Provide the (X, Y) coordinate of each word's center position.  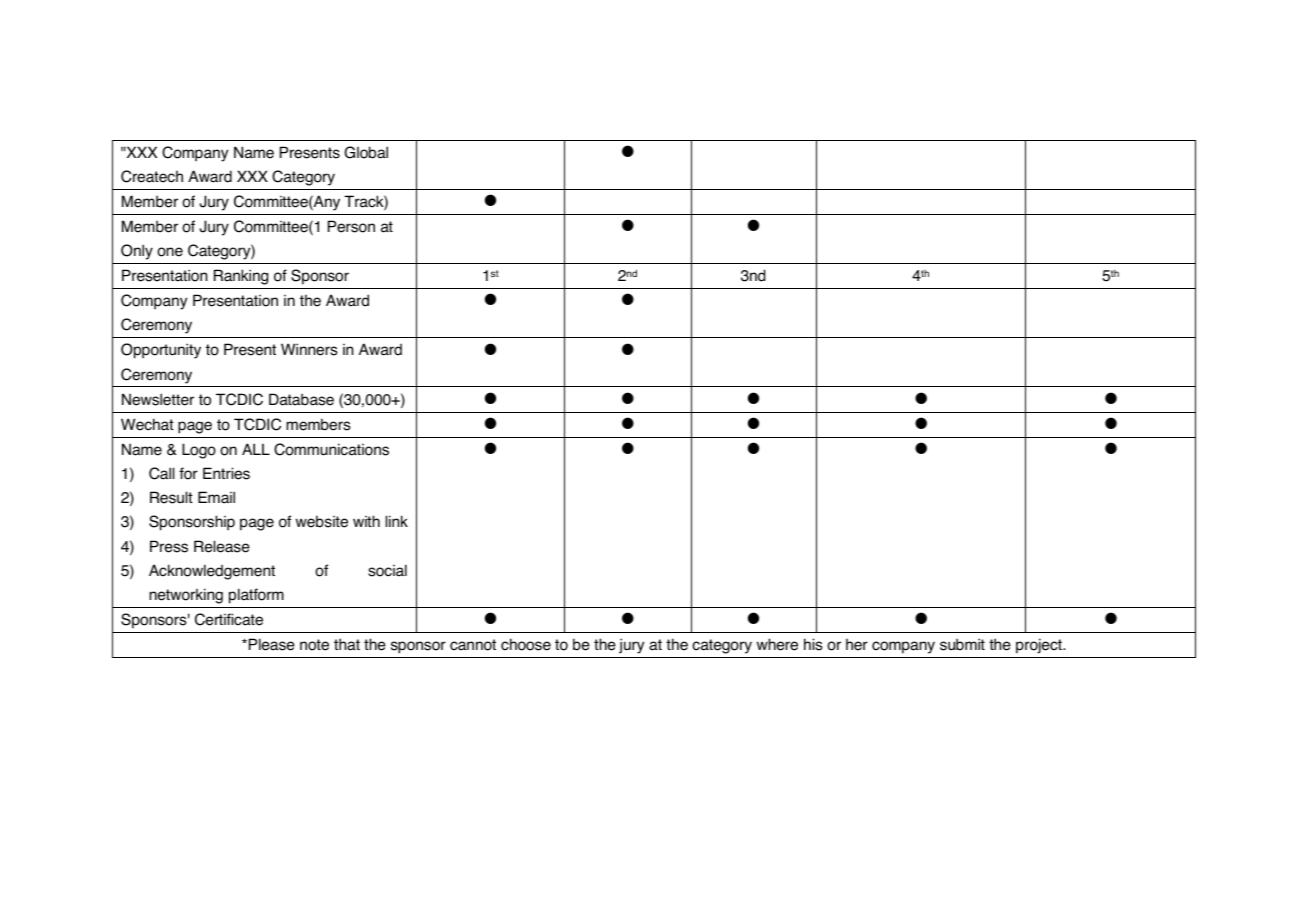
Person (351, 226)
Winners (309, 349)
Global (366, 152)
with (366, 521)
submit (962, 644)
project (1040, 646)
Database (301, 399)
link (397, 521)
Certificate (229, 619)
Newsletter (158, 399)
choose (526, 644)
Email (216, 497)
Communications (331, 449)
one (170, 252)
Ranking (241, 277)
